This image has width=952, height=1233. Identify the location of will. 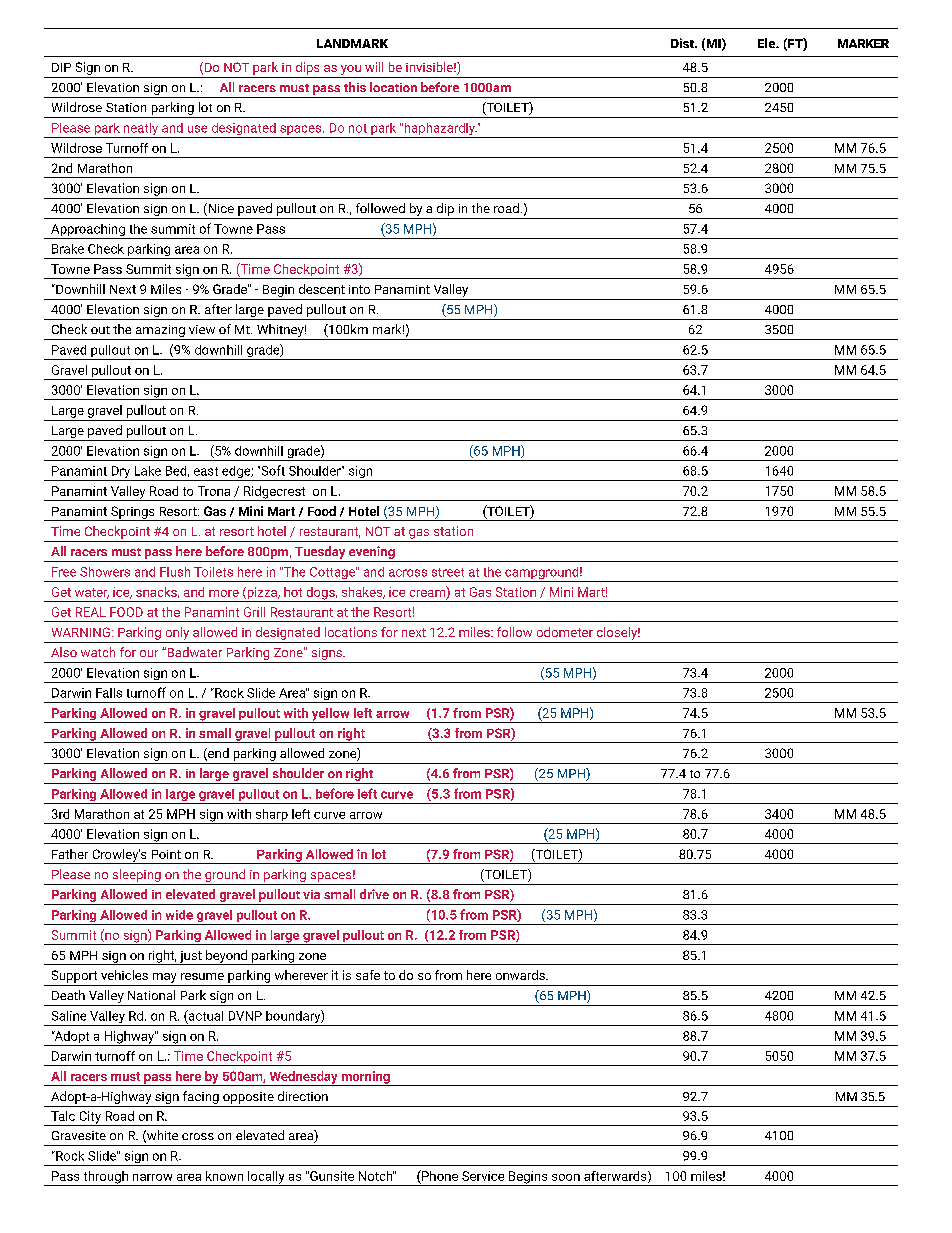
(374, 67).
